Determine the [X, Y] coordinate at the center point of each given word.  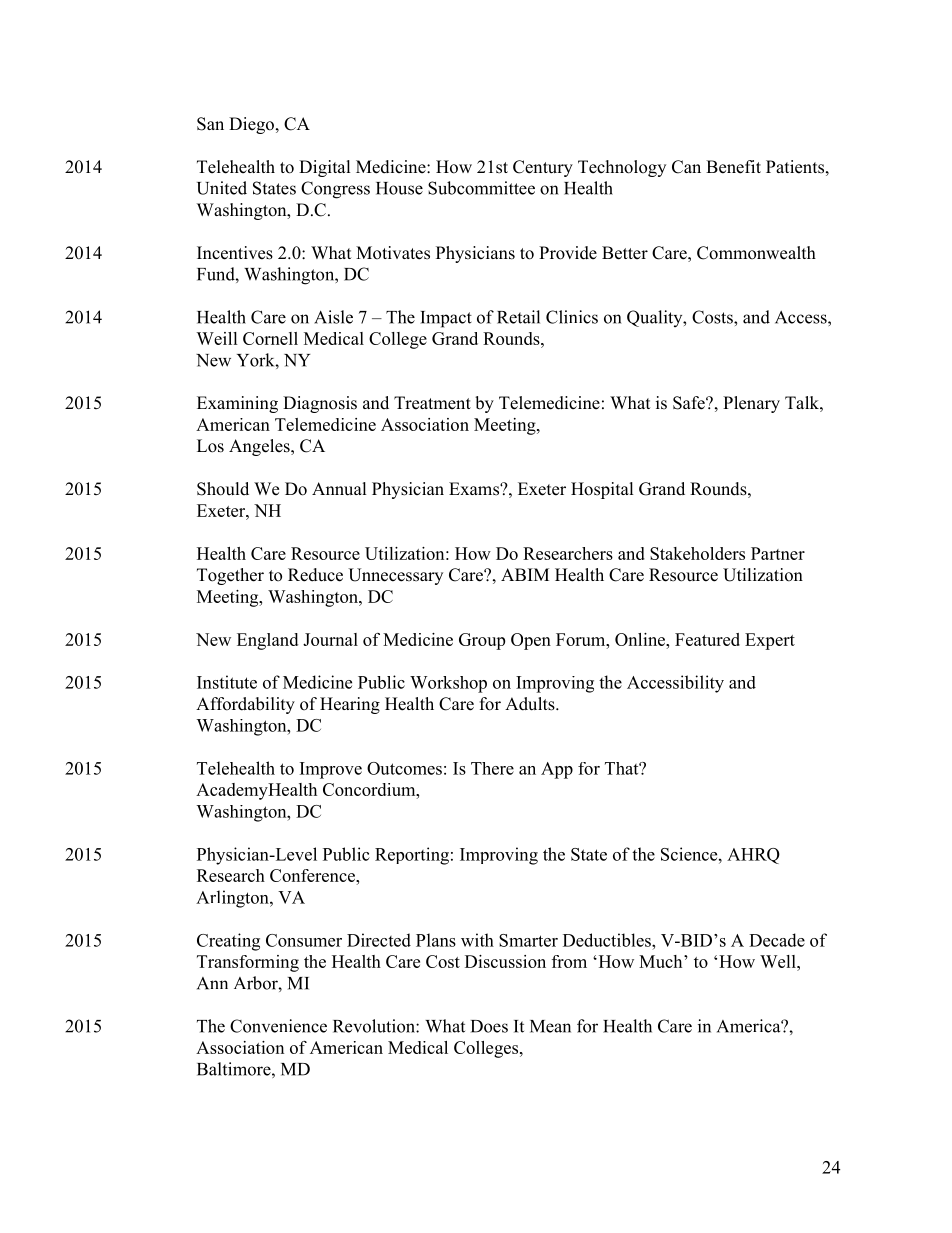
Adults [531, 704]
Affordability [245, 705]
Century [543, 168]
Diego [251, 125]
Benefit [733, 167]
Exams [475, 489]
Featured [707, 639]
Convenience [278, 1026]
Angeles [260, 447]
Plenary [751, 404]
